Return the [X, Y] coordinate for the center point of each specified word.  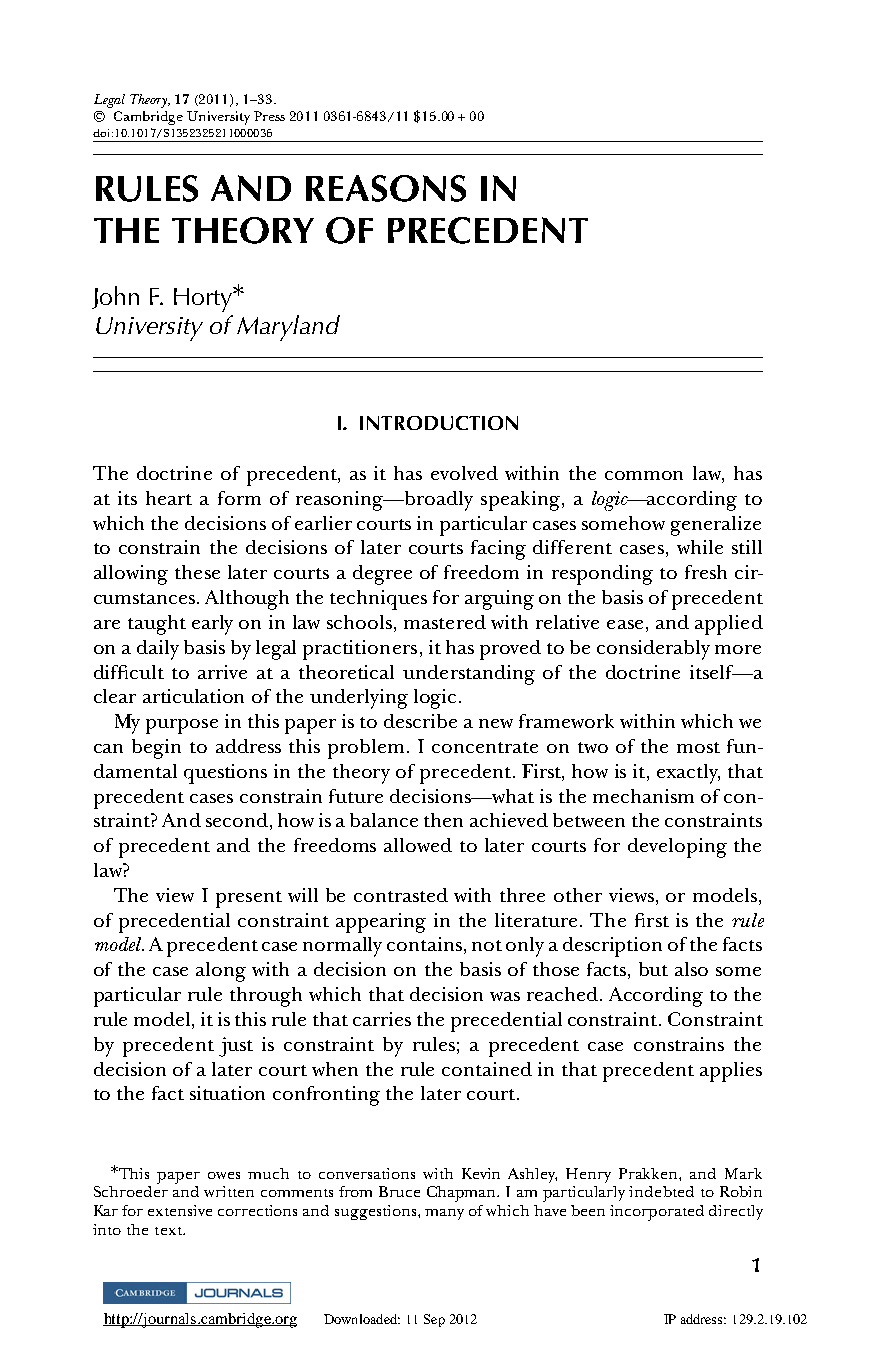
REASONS [386, 188]
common [644, 475]
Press [269, 116]
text [170, 1231]
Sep [434, 1320]
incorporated [657, 1213]
